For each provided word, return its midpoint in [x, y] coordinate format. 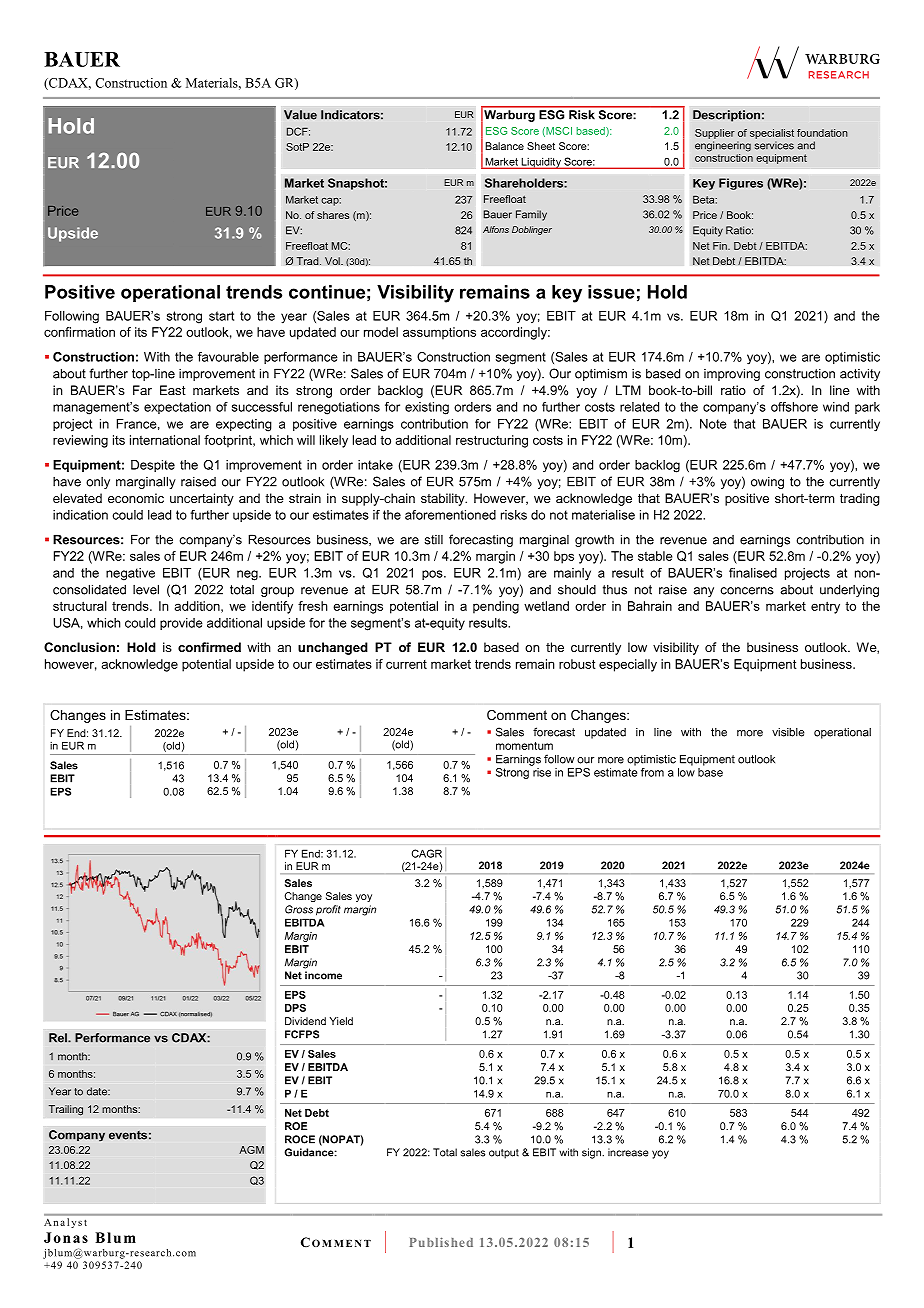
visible [788, 732]
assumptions [439, 333]
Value [300, 115]
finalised [753, 573]
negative [130, 574]
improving [732, 374]
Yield [341, 1021]
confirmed [209, 647]
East [173, 390]
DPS [295, 1008]
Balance [504, 146]
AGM [251, 1150]
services [774, 145]
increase [628, 1152]
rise [542, 772]
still [434, 540]
